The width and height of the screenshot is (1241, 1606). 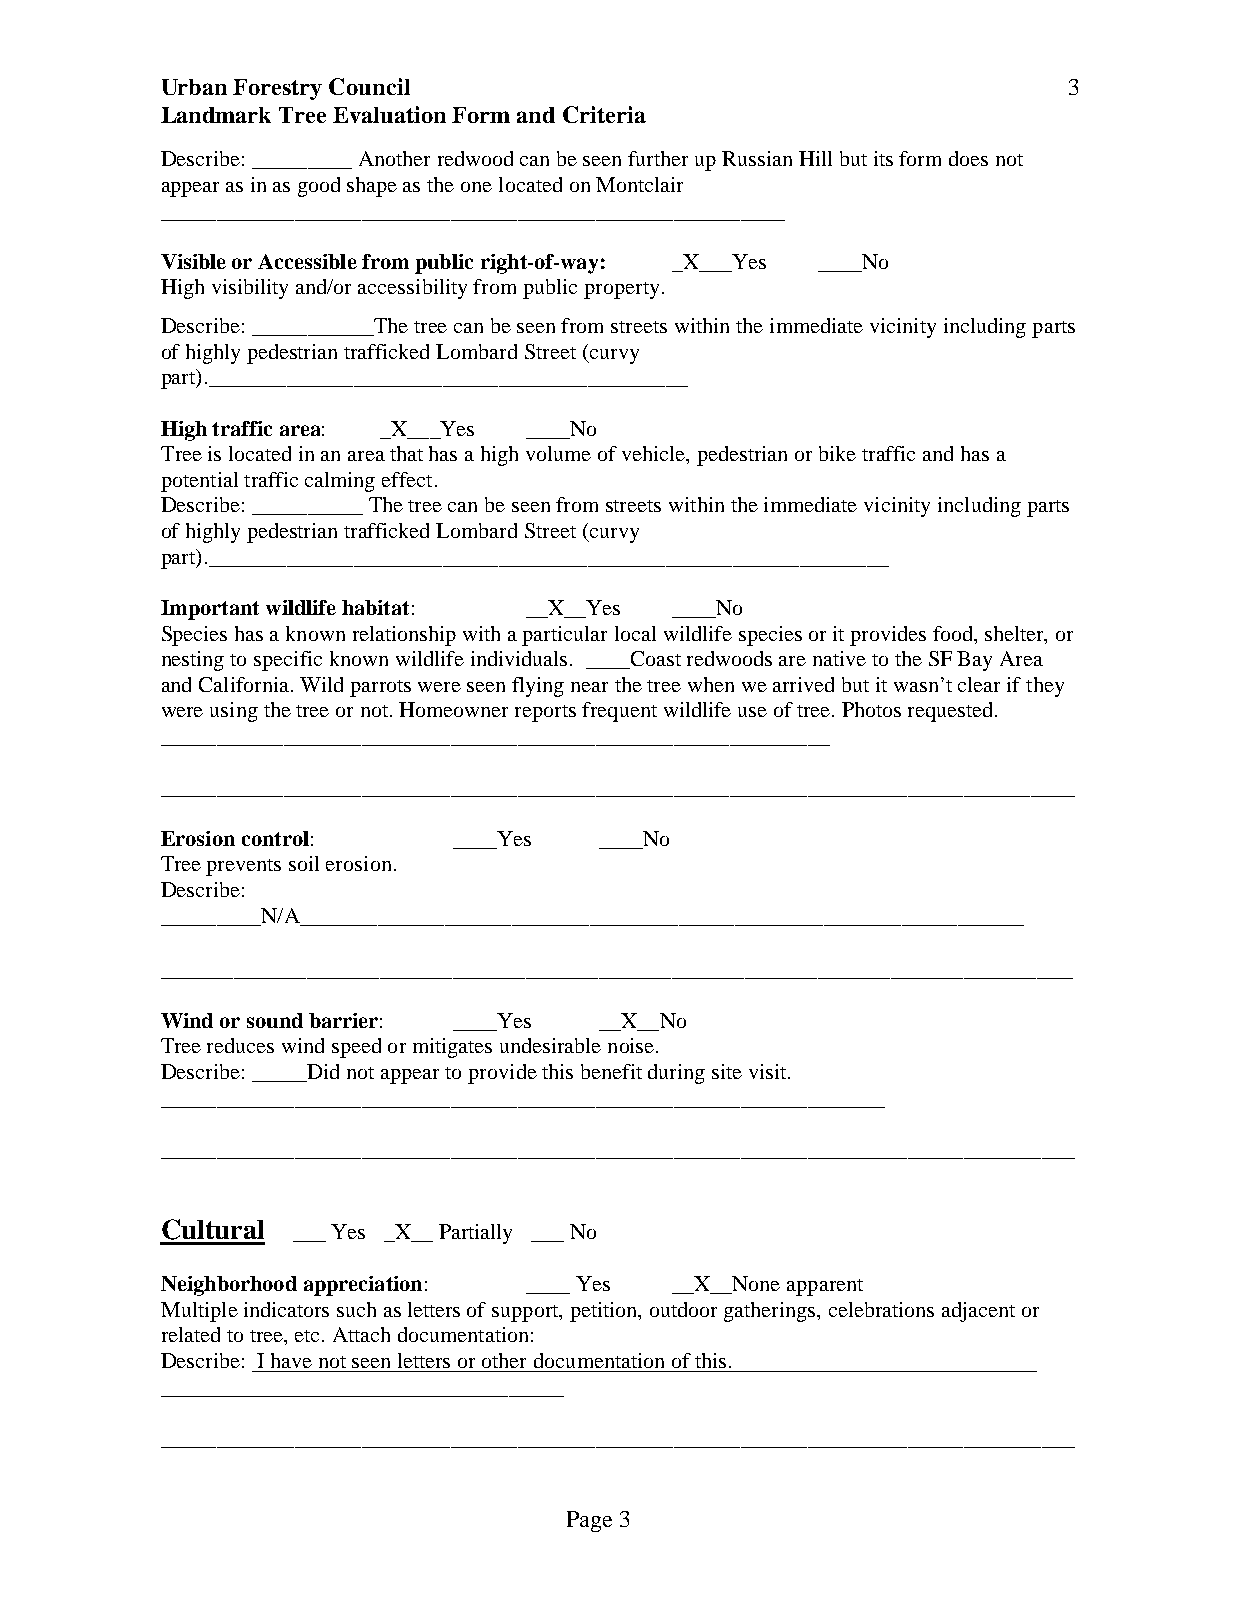 I want to click on Page, so click(x=589, y=1521).
